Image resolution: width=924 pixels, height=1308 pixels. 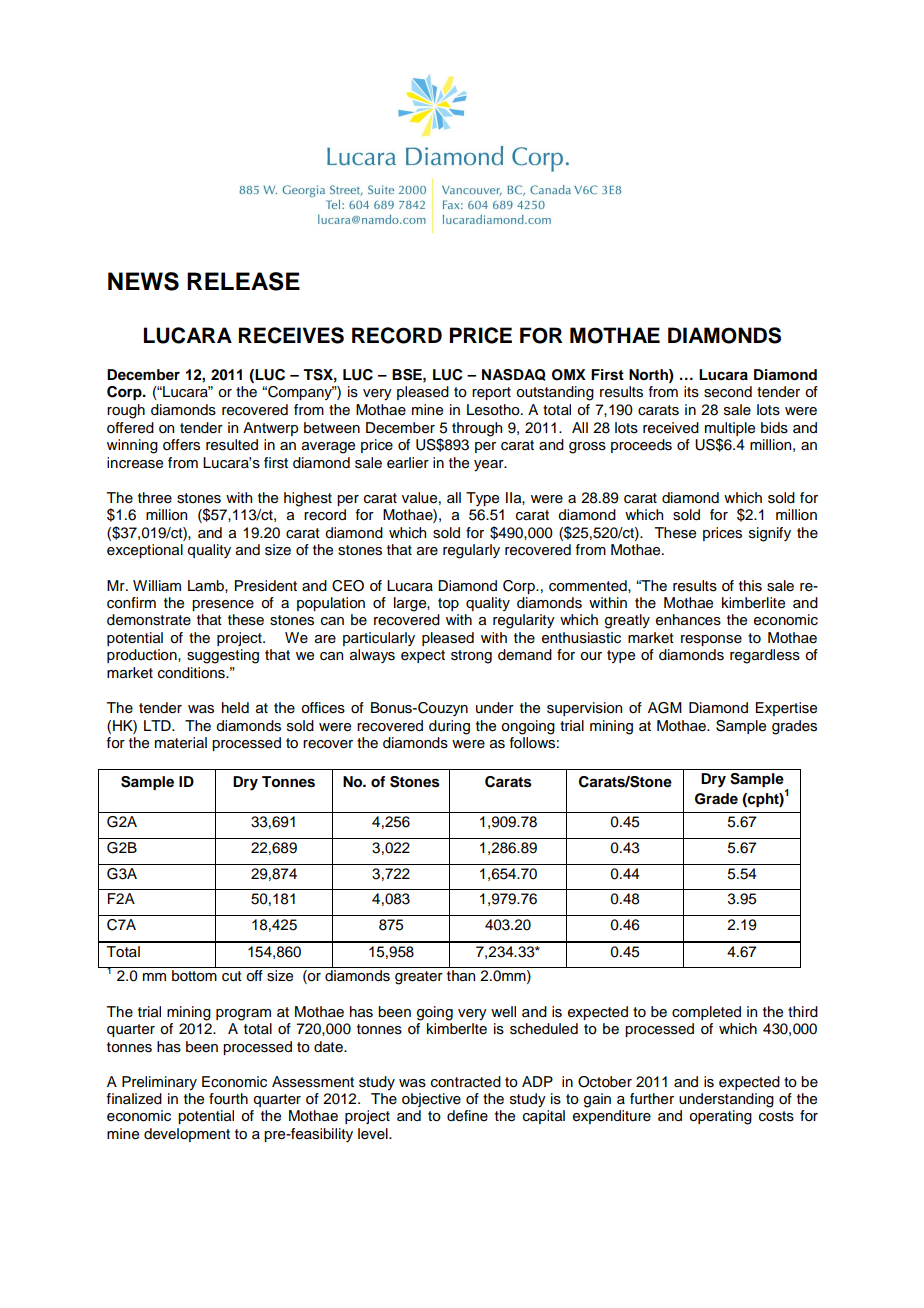 What do you see at coordinates (449, 727) in the screenshot?
I see `during` at bounding box center [449, 727].
